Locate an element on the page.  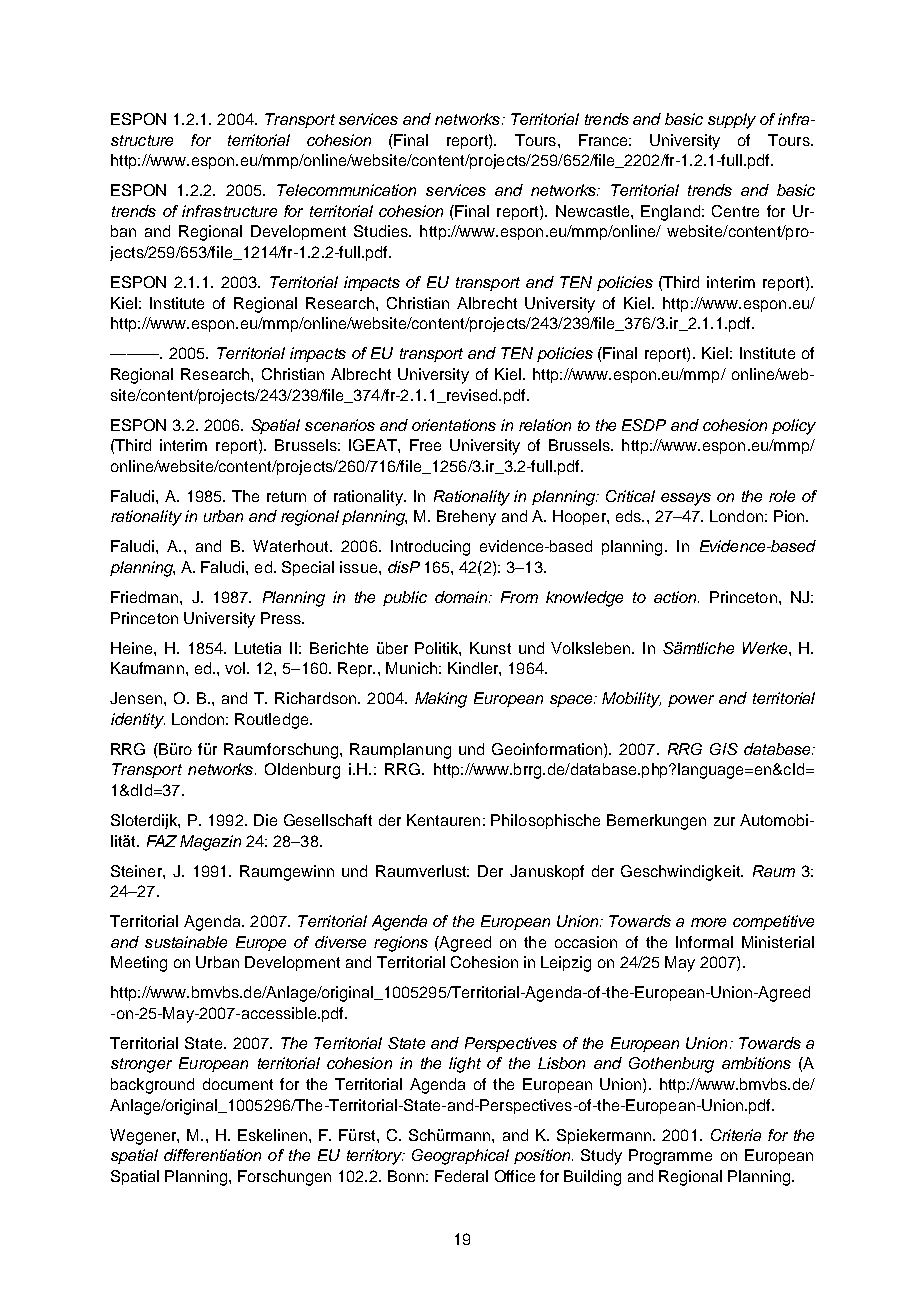
essays is located at coordinates (686, 499).
